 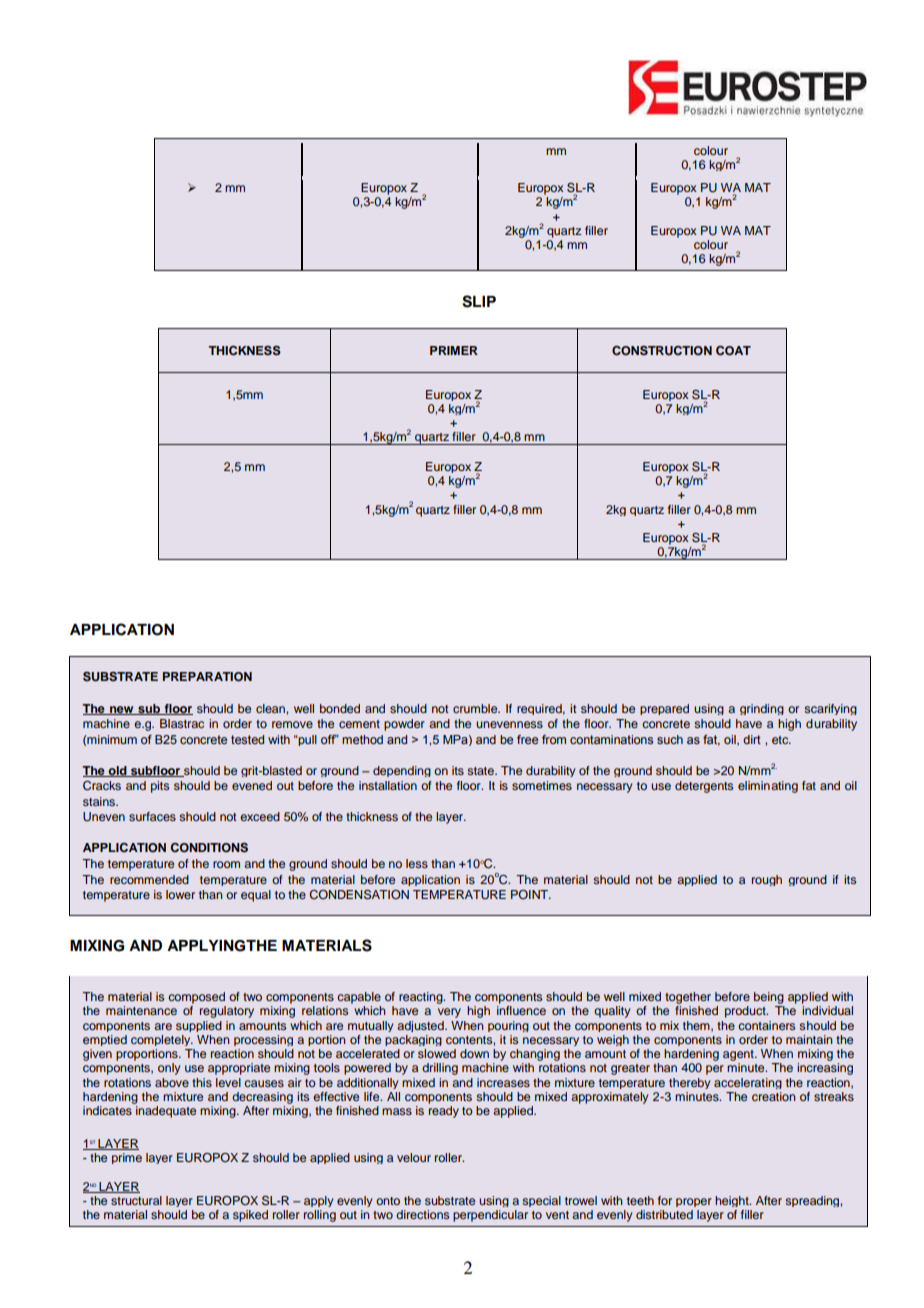 What do you see at coordinates (733, 351) in the screenshot?
I see `COAT` at bounding box center [733, 351].
